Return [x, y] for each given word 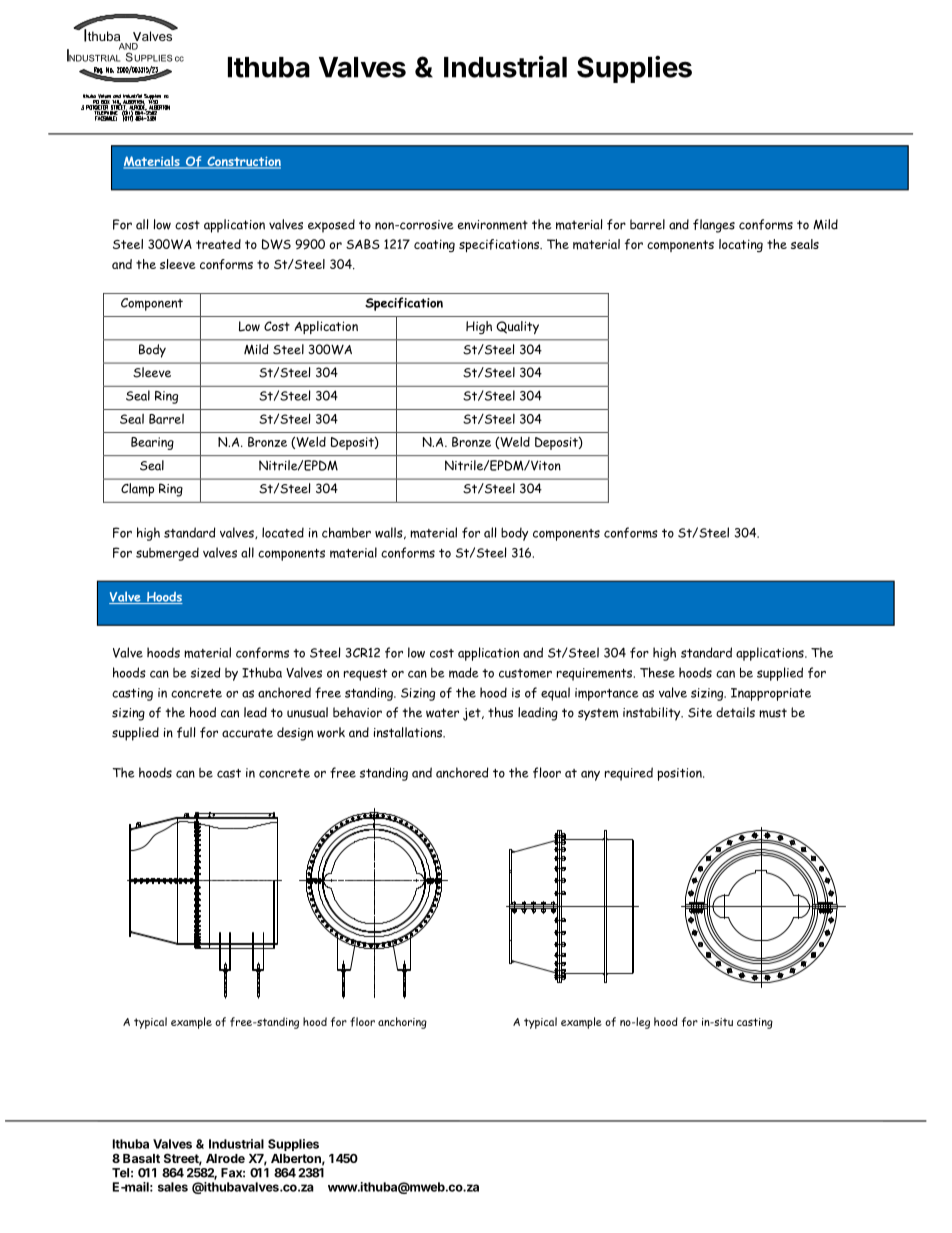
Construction [243, 162]
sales [173, 1187]
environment [493, 225]
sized [206, 672]
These [657, 672]
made [463, 672]
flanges [714, 226]
